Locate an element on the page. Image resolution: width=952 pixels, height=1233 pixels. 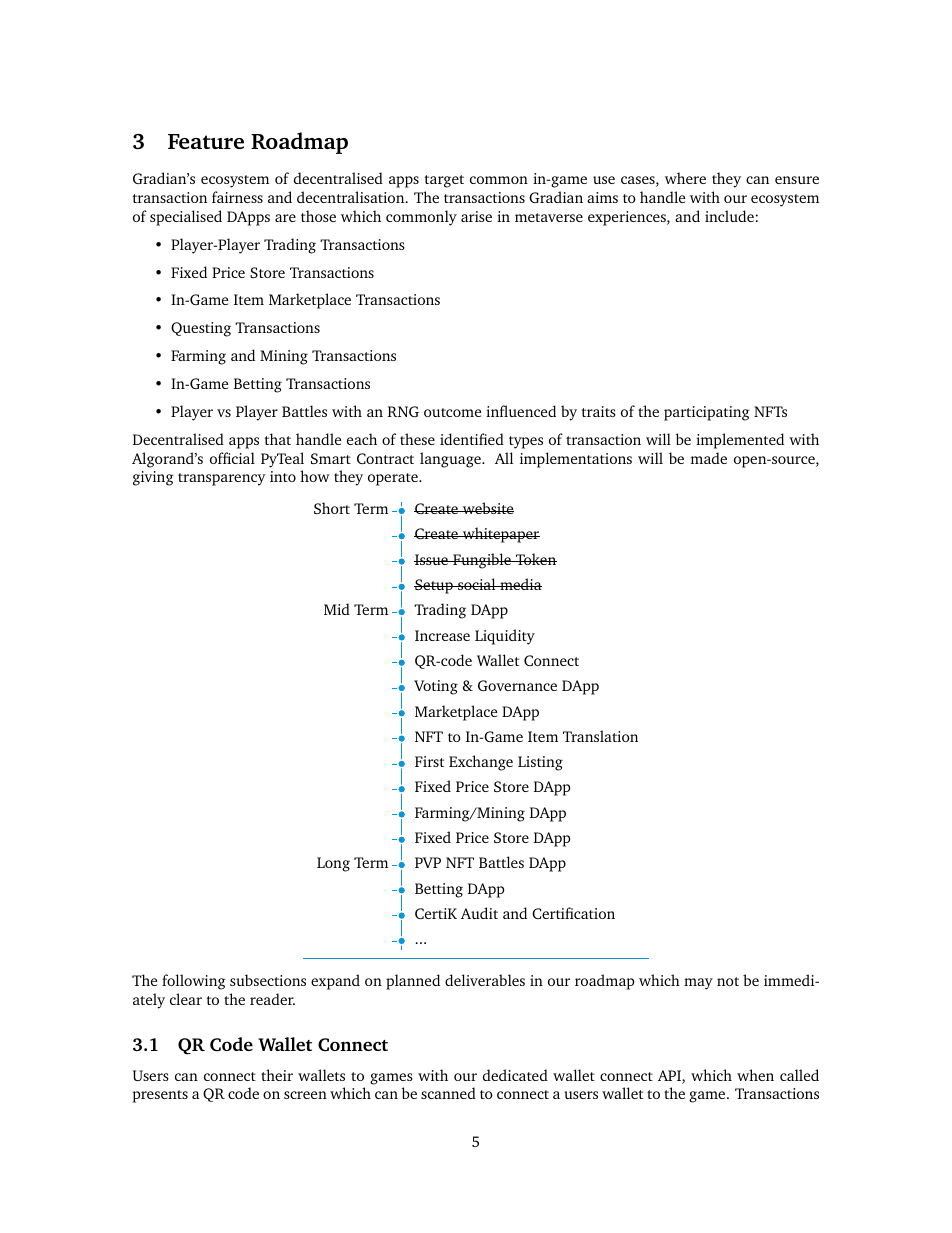
dedicated is located at coordinates (515, 1075).
